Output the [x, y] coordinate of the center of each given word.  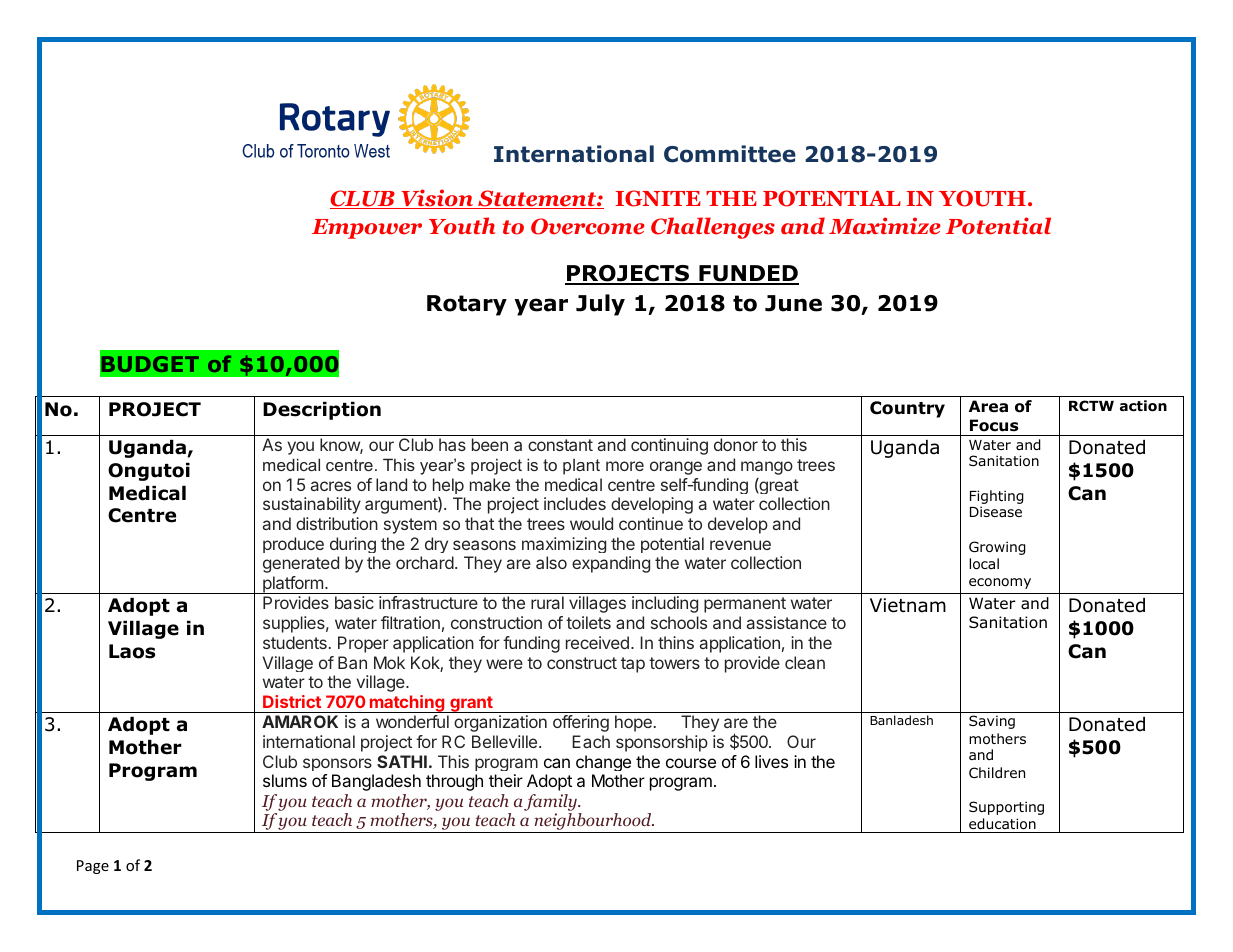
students [295, 642]
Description [322, 411]
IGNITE [658, 198]
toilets [588, 622]
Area [988, 406]
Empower [367, 229]
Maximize [885, 226]
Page [93, 867]
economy [1000, 583]
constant [560, 445]
